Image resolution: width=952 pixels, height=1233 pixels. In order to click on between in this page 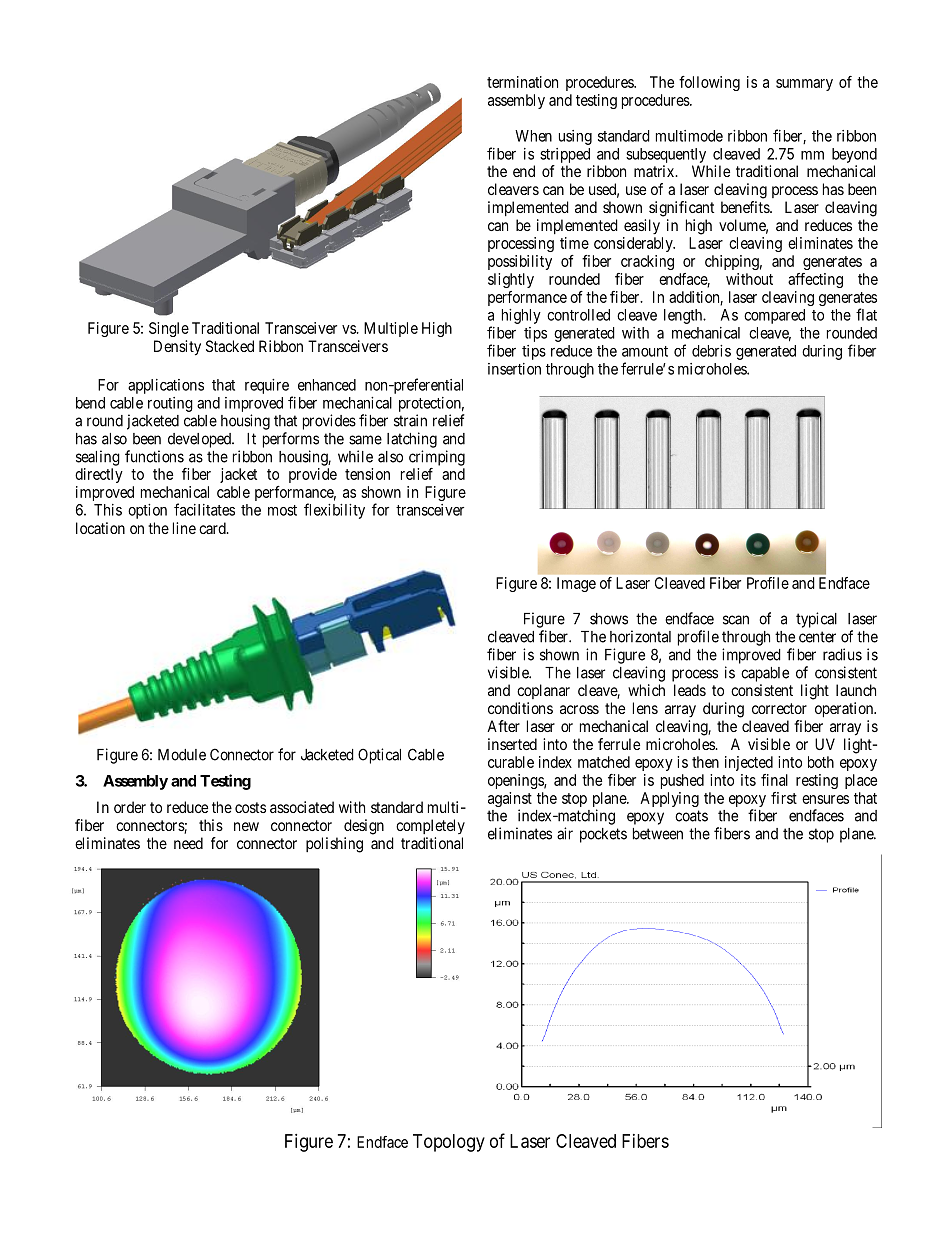, I will do `click(658, 834)`.
